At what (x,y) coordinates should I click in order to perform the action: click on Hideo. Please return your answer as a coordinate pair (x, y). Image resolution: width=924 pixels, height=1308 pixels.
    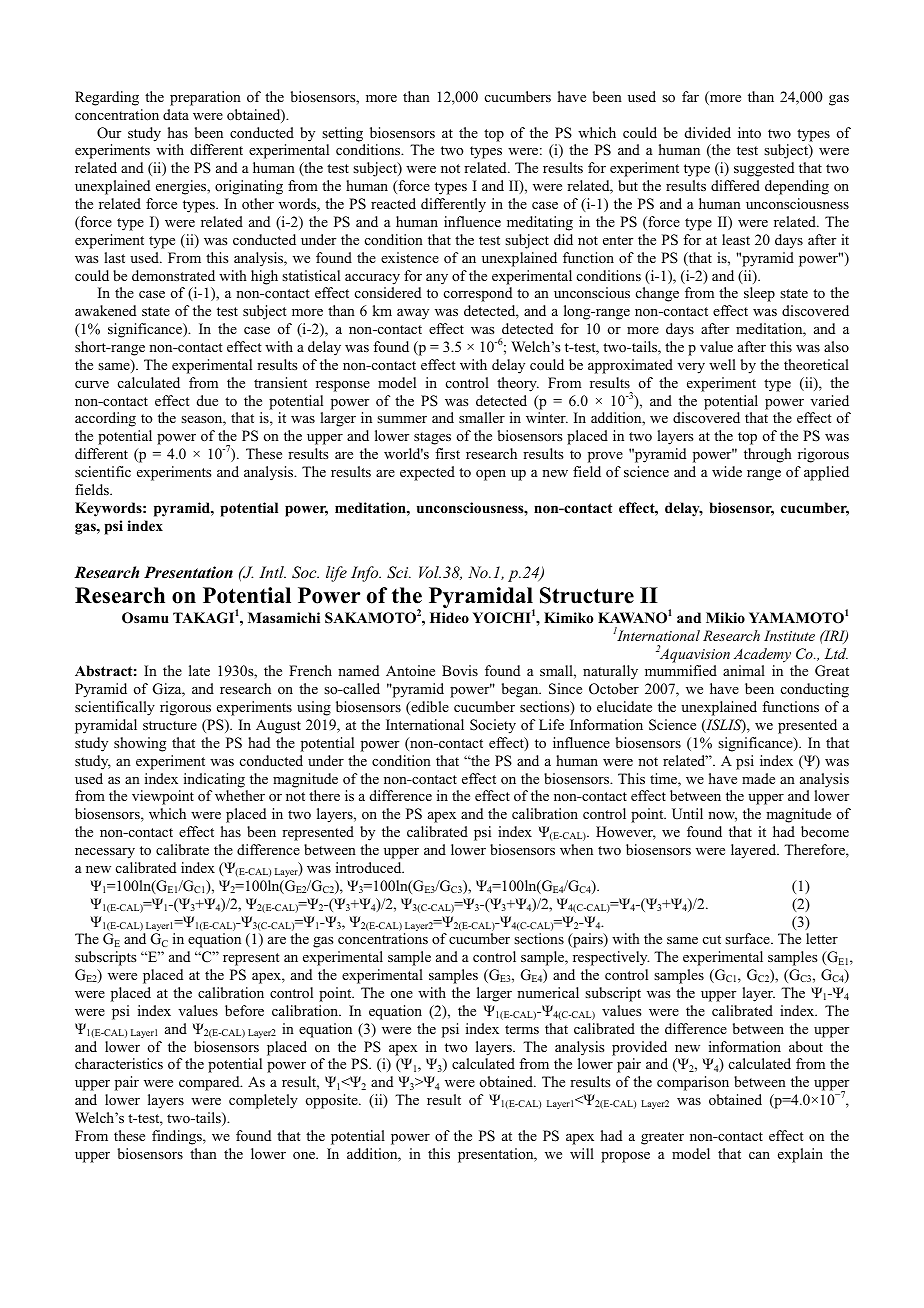
    Looking at the image, I should click on (449, 617).
